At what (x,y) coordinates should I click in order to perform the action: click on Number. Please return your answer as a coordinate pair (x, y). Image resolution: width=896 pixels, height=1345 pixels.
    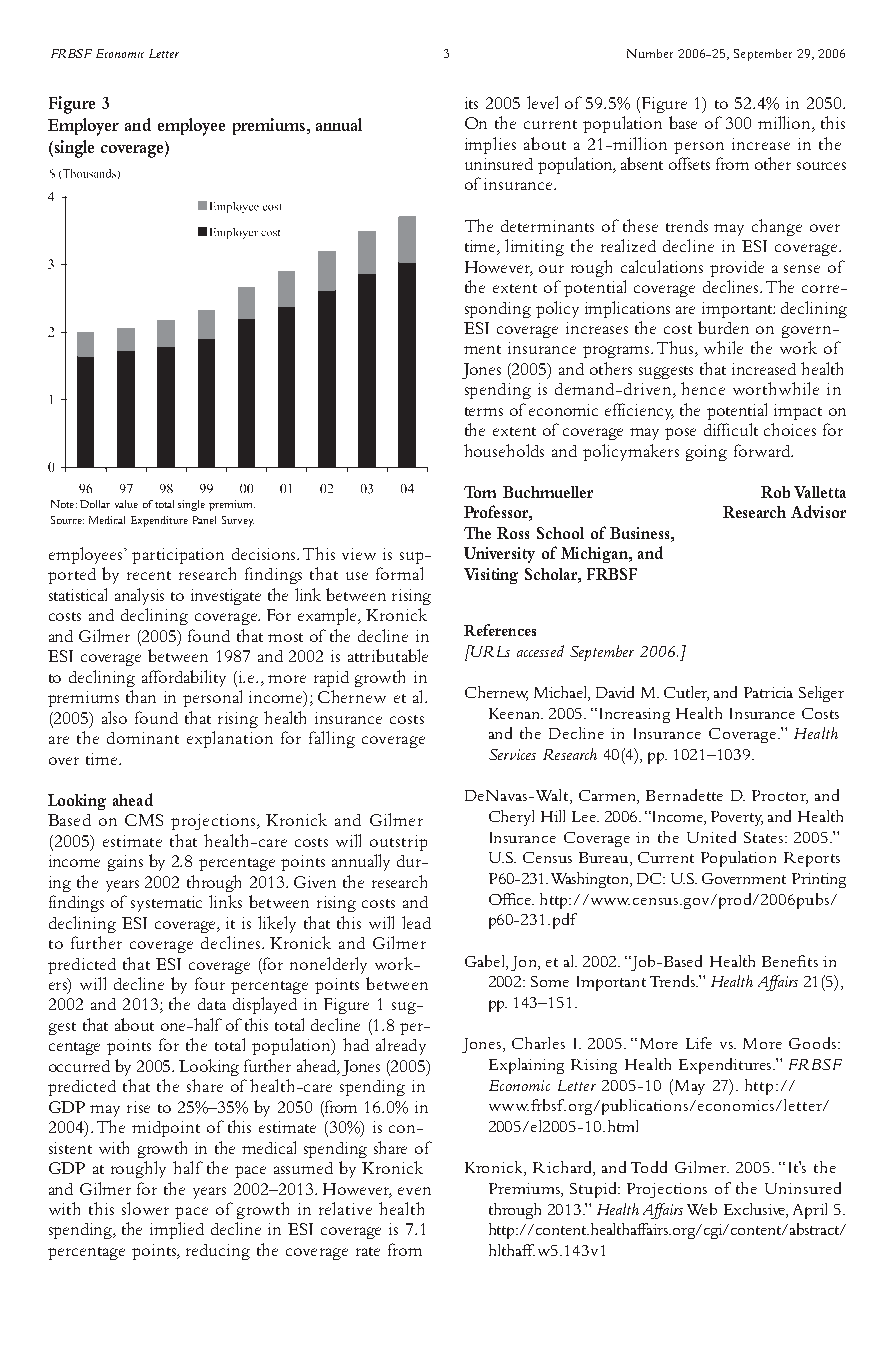
    Looking at the image, I should click on (650, 53).
